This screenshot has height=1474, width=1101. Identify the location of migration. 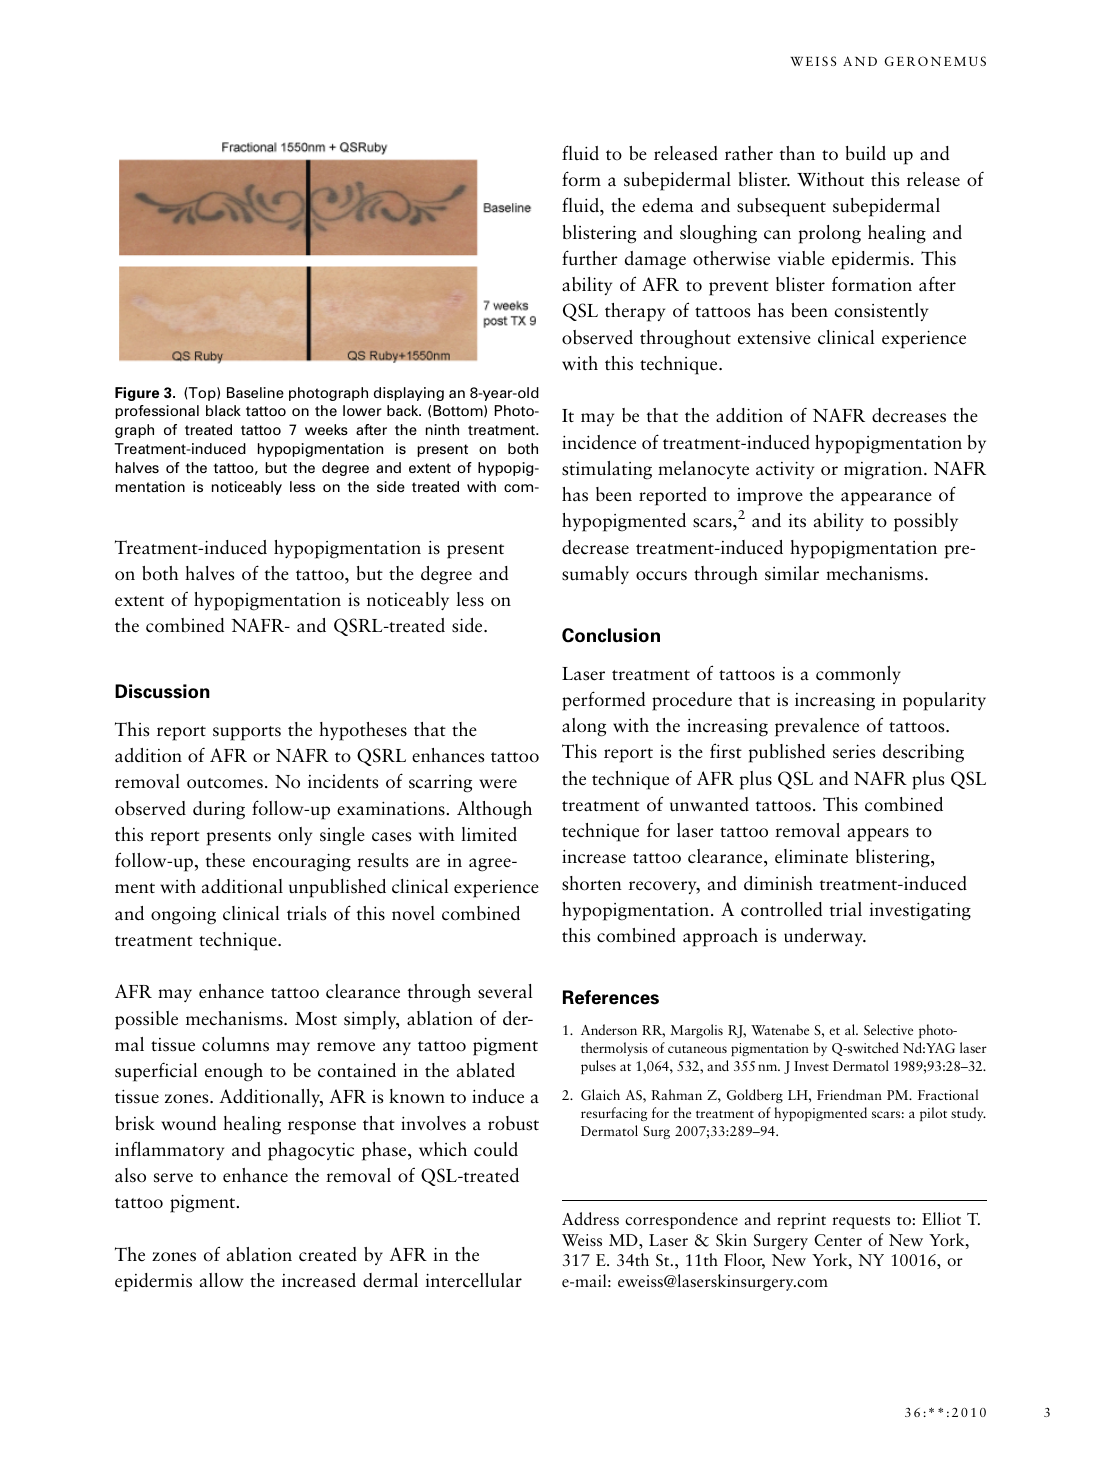
(884, 471).
